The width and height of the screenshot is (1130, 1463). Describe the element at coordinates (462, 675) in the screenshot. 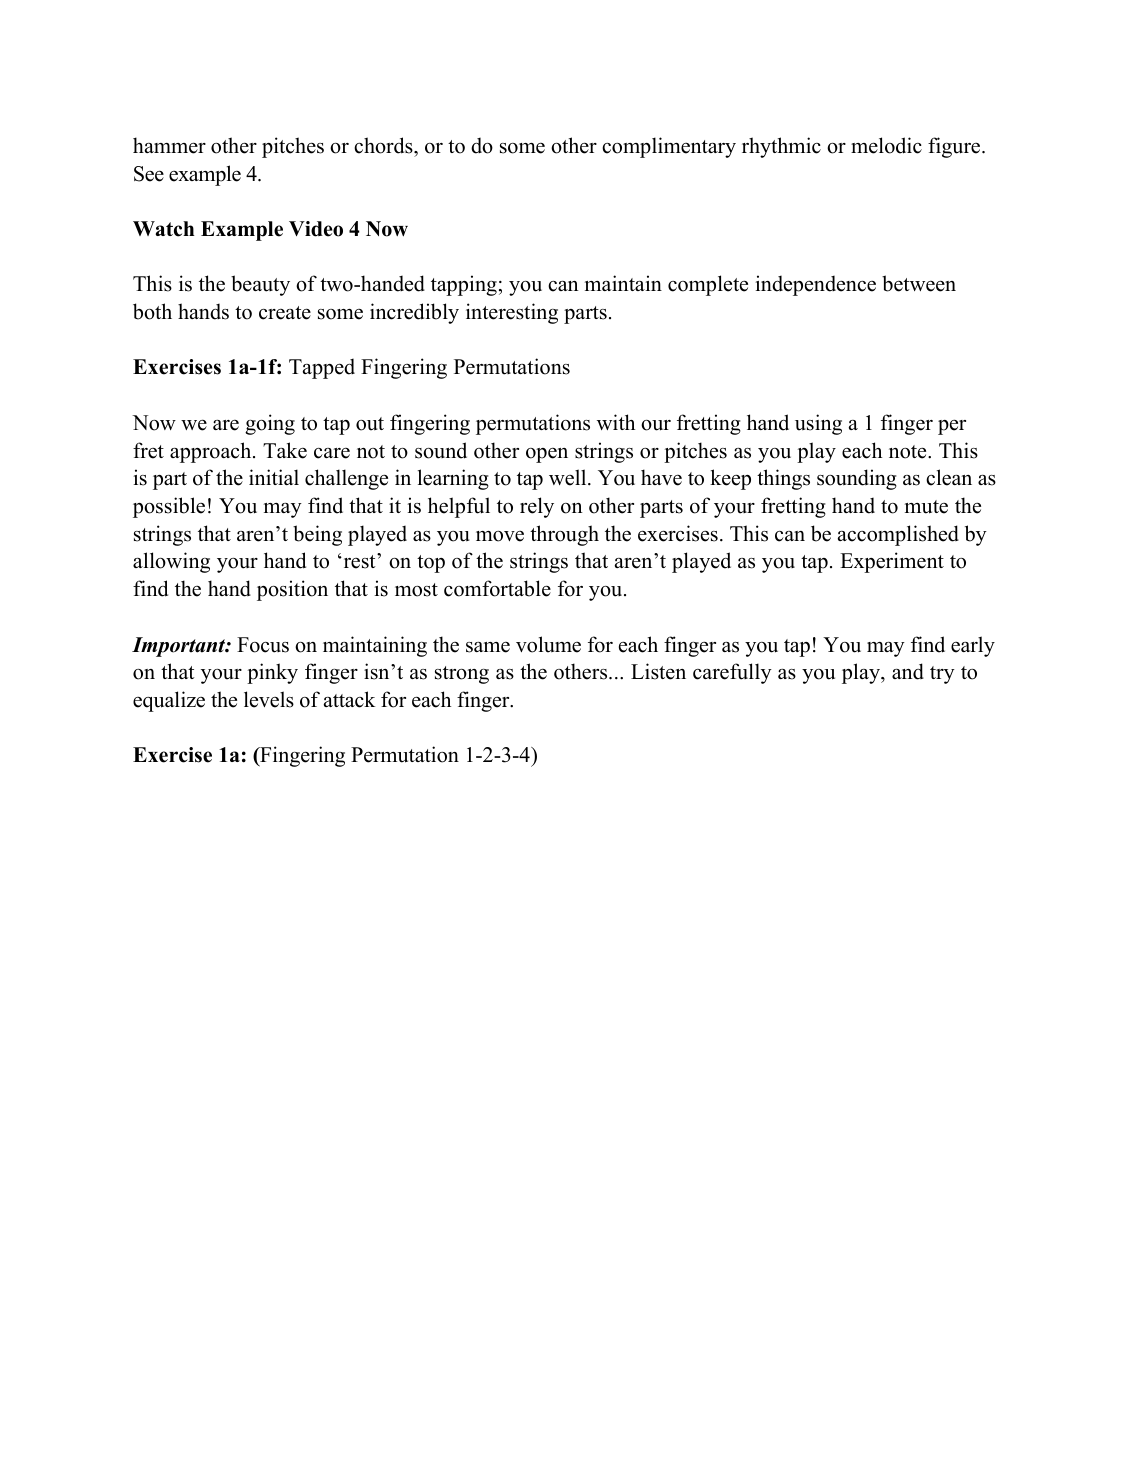

I see `strong` at that location.
